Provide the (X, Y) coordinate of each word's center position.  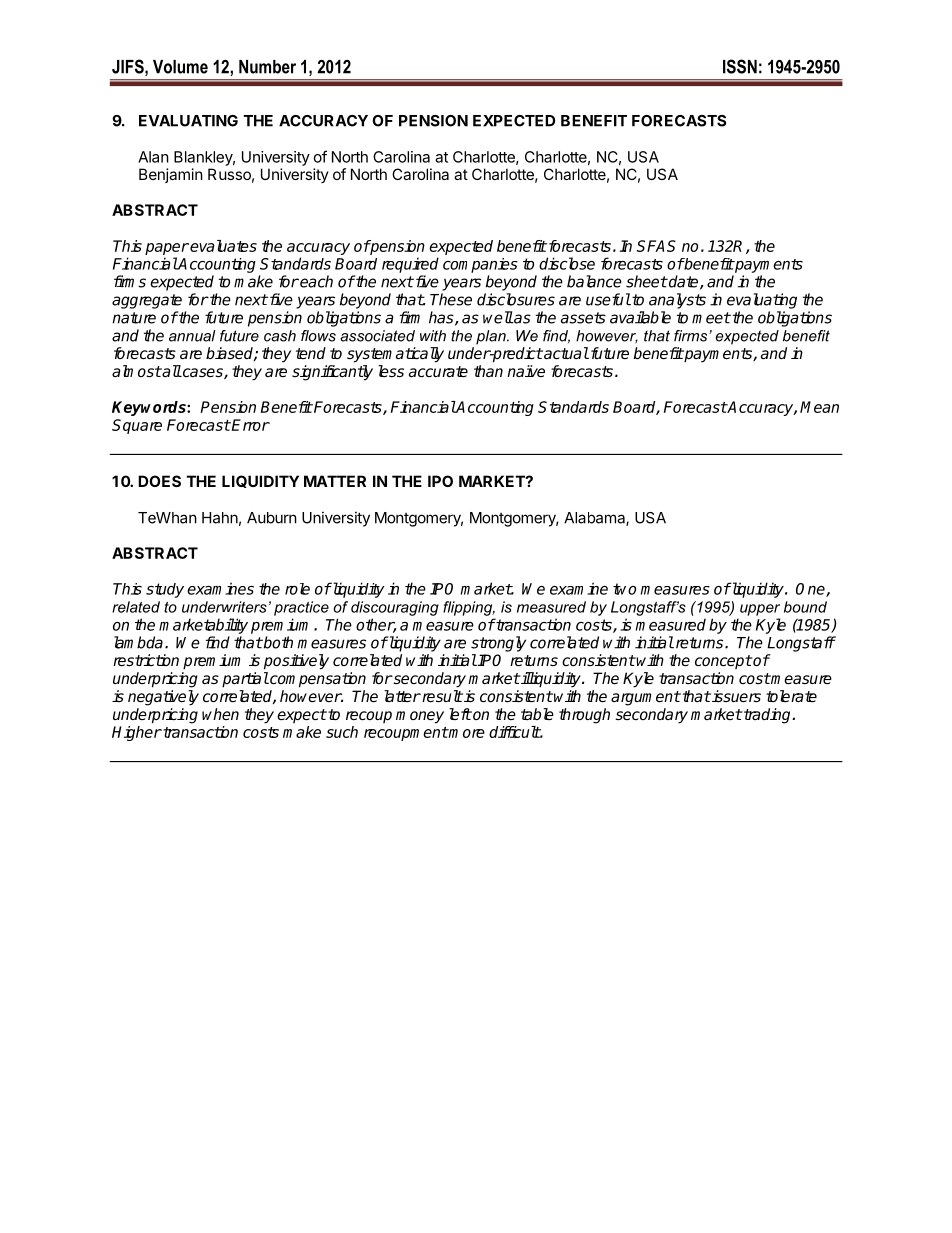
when (220, 714)
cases (202, 372)
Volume (180, 67)
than (488, 371)
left (460, 714)
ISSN (740, 66)
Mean (819, 407)
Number (267, 67)
